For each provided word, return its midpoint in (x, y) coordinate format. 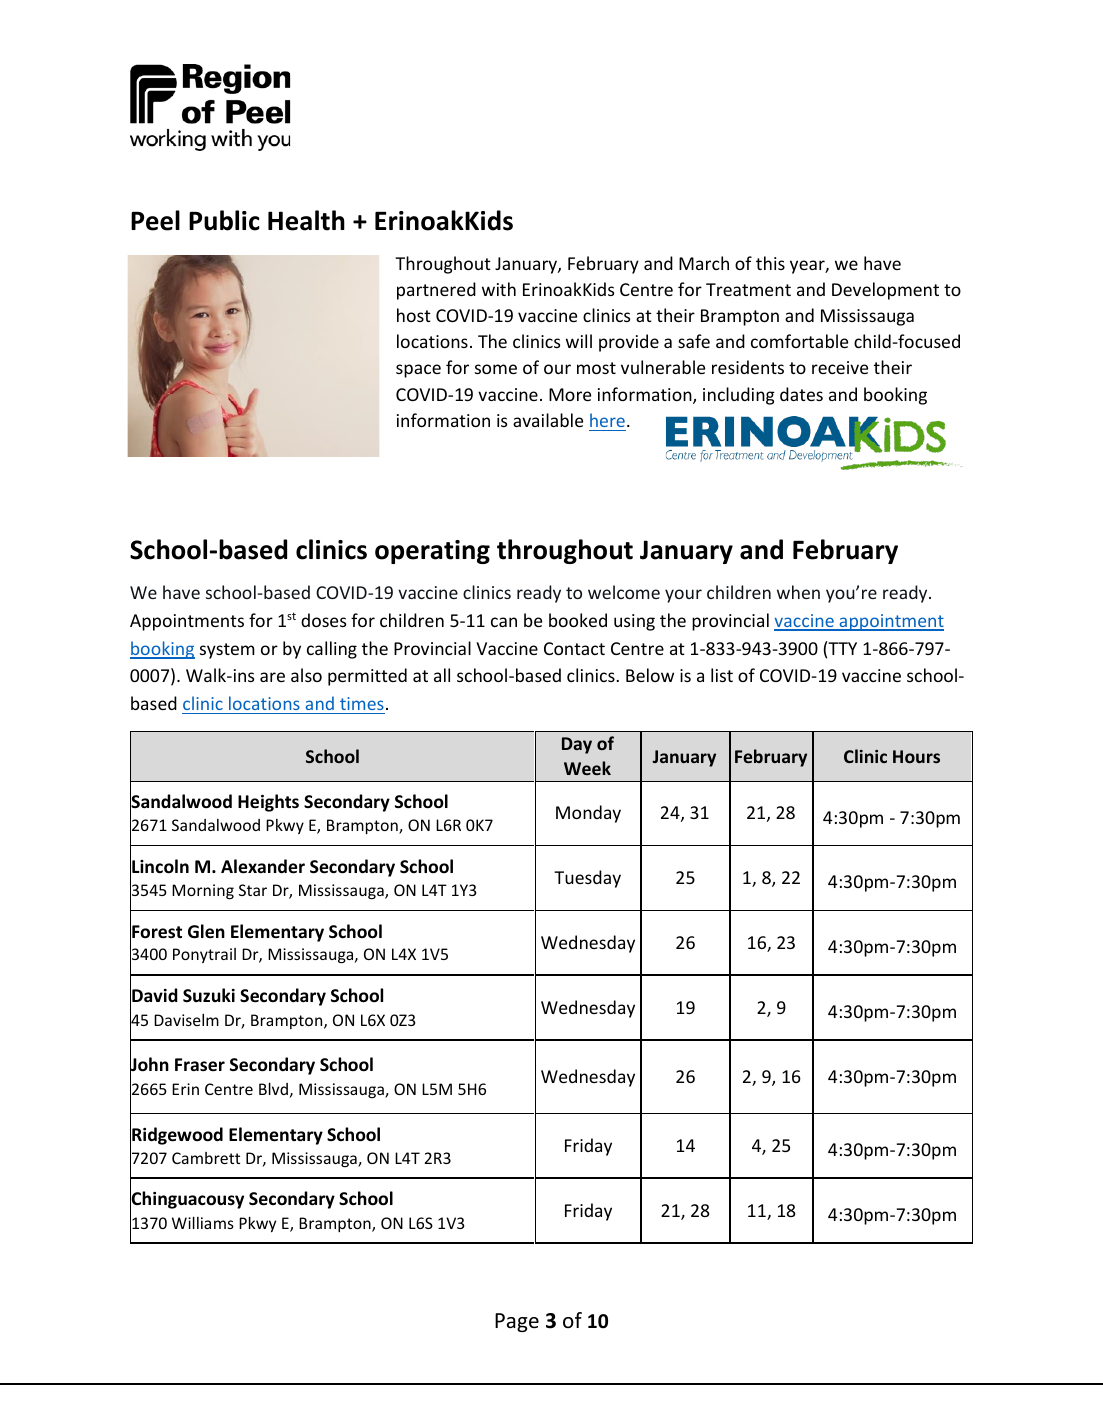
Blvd (273, 1088)
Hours (916, 756)
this (770, 263)
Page (517, 1322)
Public (224, 220)
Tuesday (587, 879)
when (798, 592)
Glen (206, 931)
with (499, 289)
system (227, 651)
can (504, 622)
